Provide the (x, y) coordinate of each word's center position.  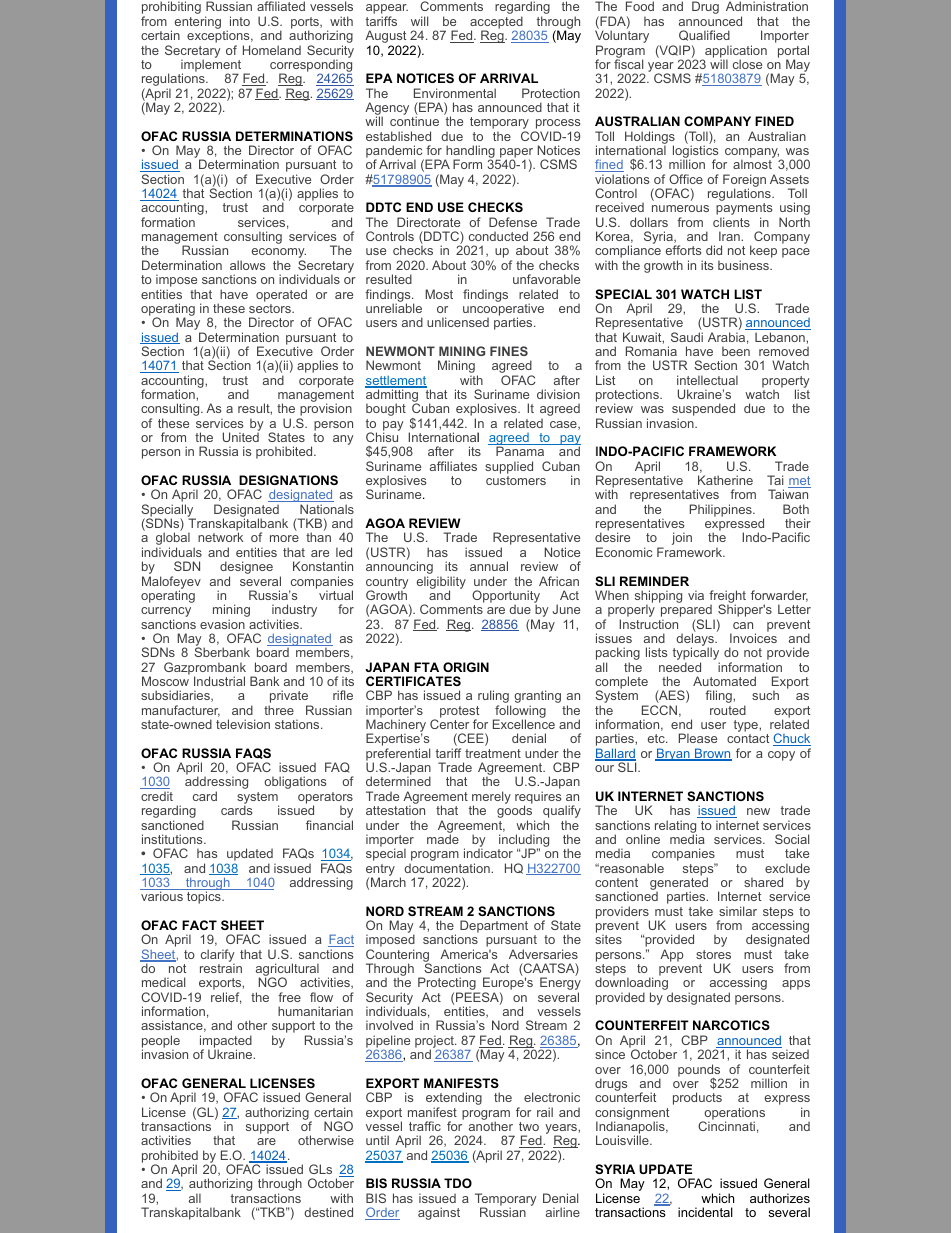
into (240, 21)
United (241, 436)
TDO (458, 1183)
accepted (496, 23)
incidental (705, 1212)
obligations (295, 782)
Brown (712, 754)
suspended (703, 411)
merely (490, 799)
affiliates (453, 466)
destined (328, 1212)
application (735, 52)
